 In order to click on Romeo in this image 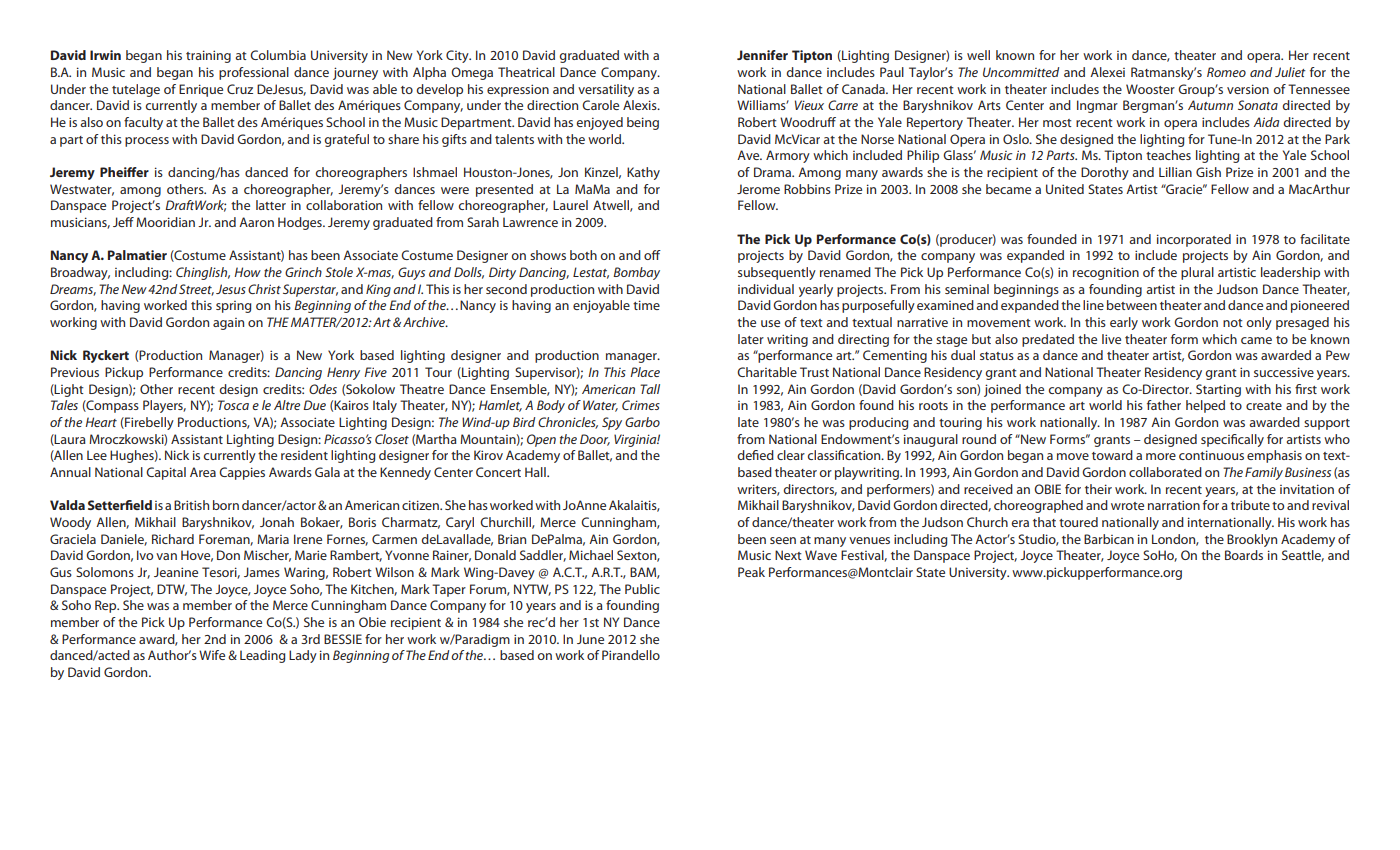, I will do `click(1226, 72)`.
